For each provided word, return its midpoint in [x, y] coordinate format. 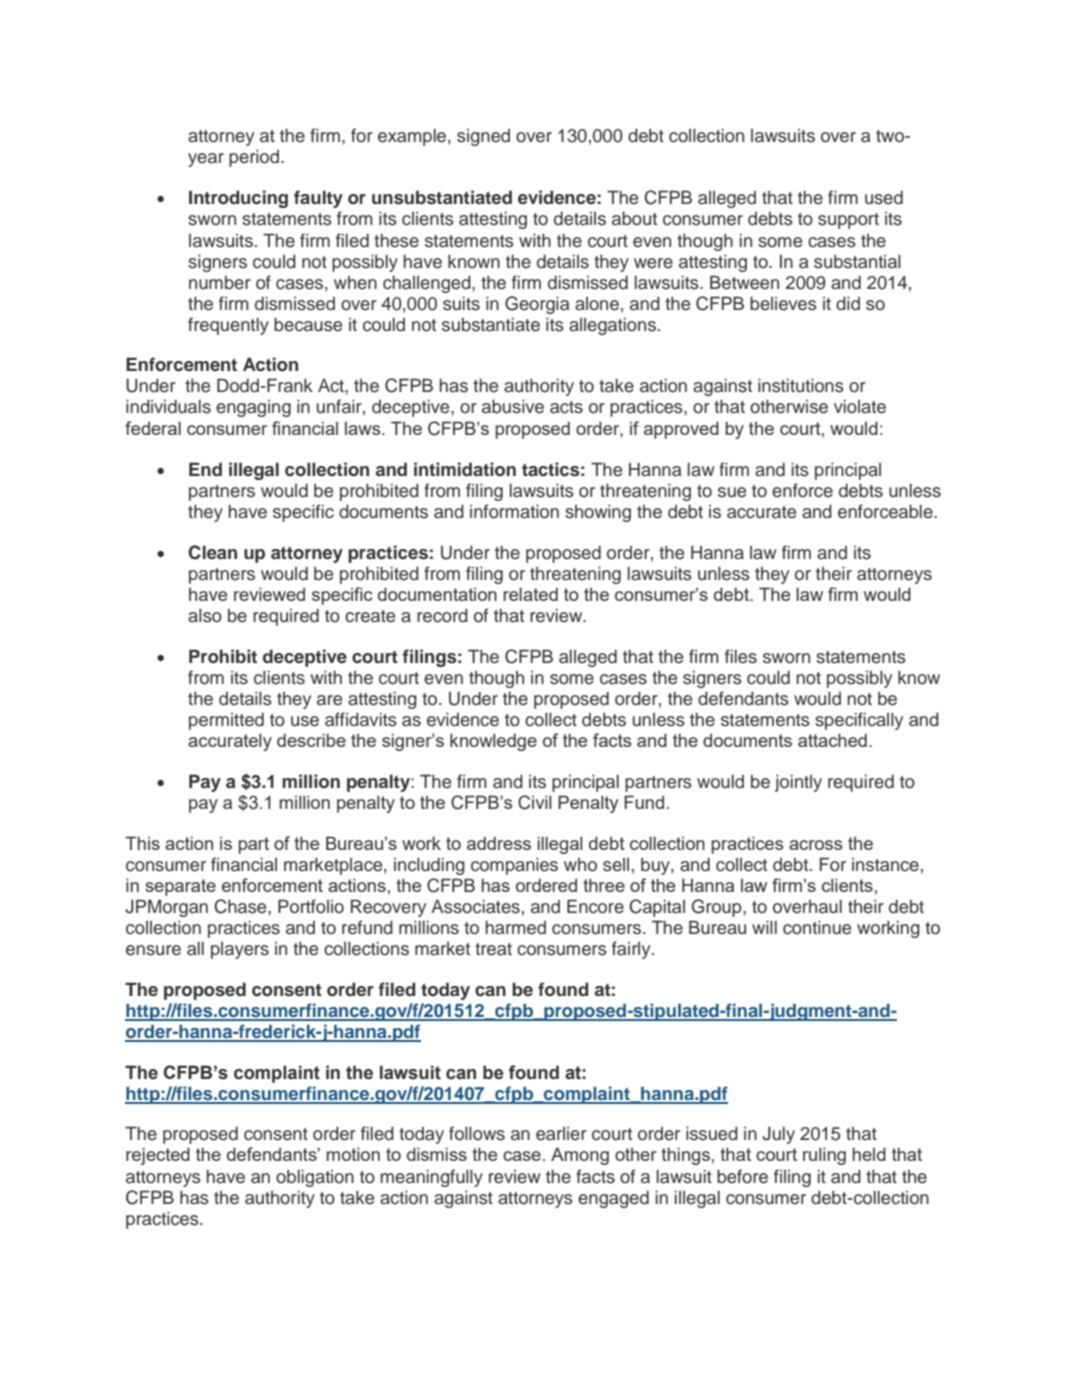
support [848, 221]
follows [477, 1133]
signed [483, 137]
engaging [253, 408]
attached [832, 740]
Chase [241, 906]
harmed [515, 928]
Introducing [238, 199]
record [442, 616]
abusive [513, 406]
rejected [158, 1156]
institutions [801, 386]
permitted [226, 721]
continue [817, 928]
